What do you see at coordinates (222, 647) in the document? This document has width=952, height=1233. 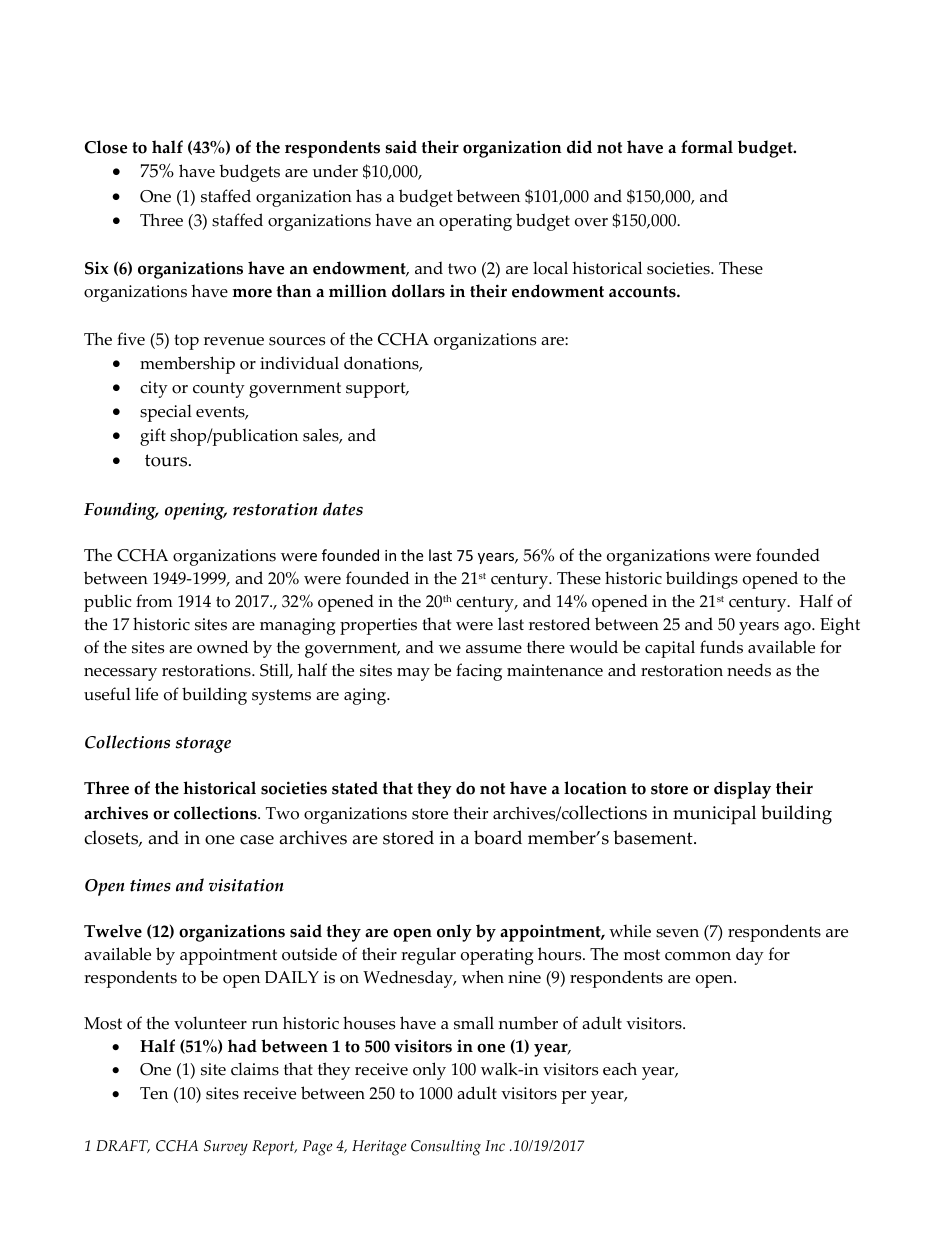 I see `owned` at bounding box center [222, 647].
